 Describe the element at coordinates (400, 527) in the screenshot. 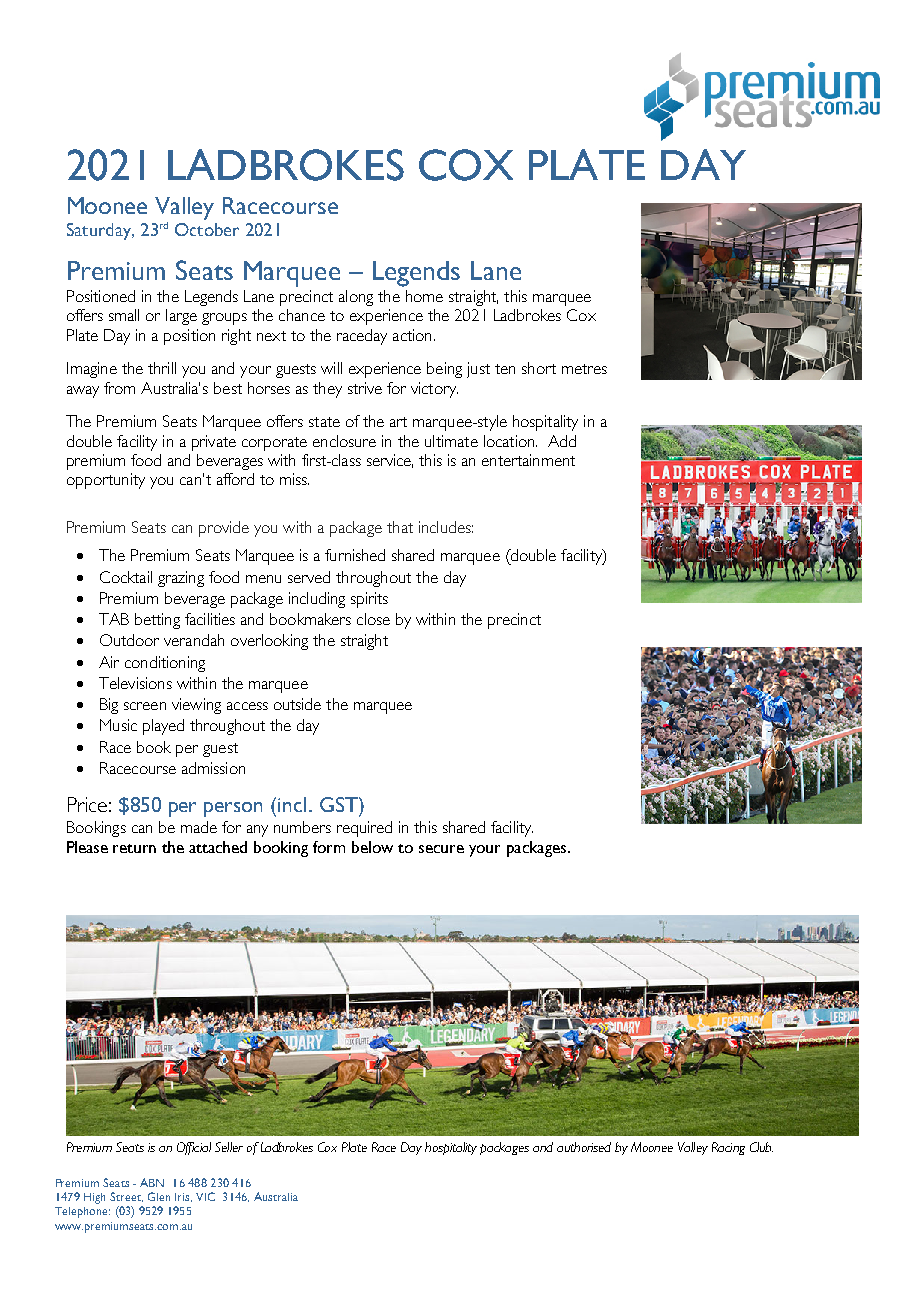

I see `that` at that location.
